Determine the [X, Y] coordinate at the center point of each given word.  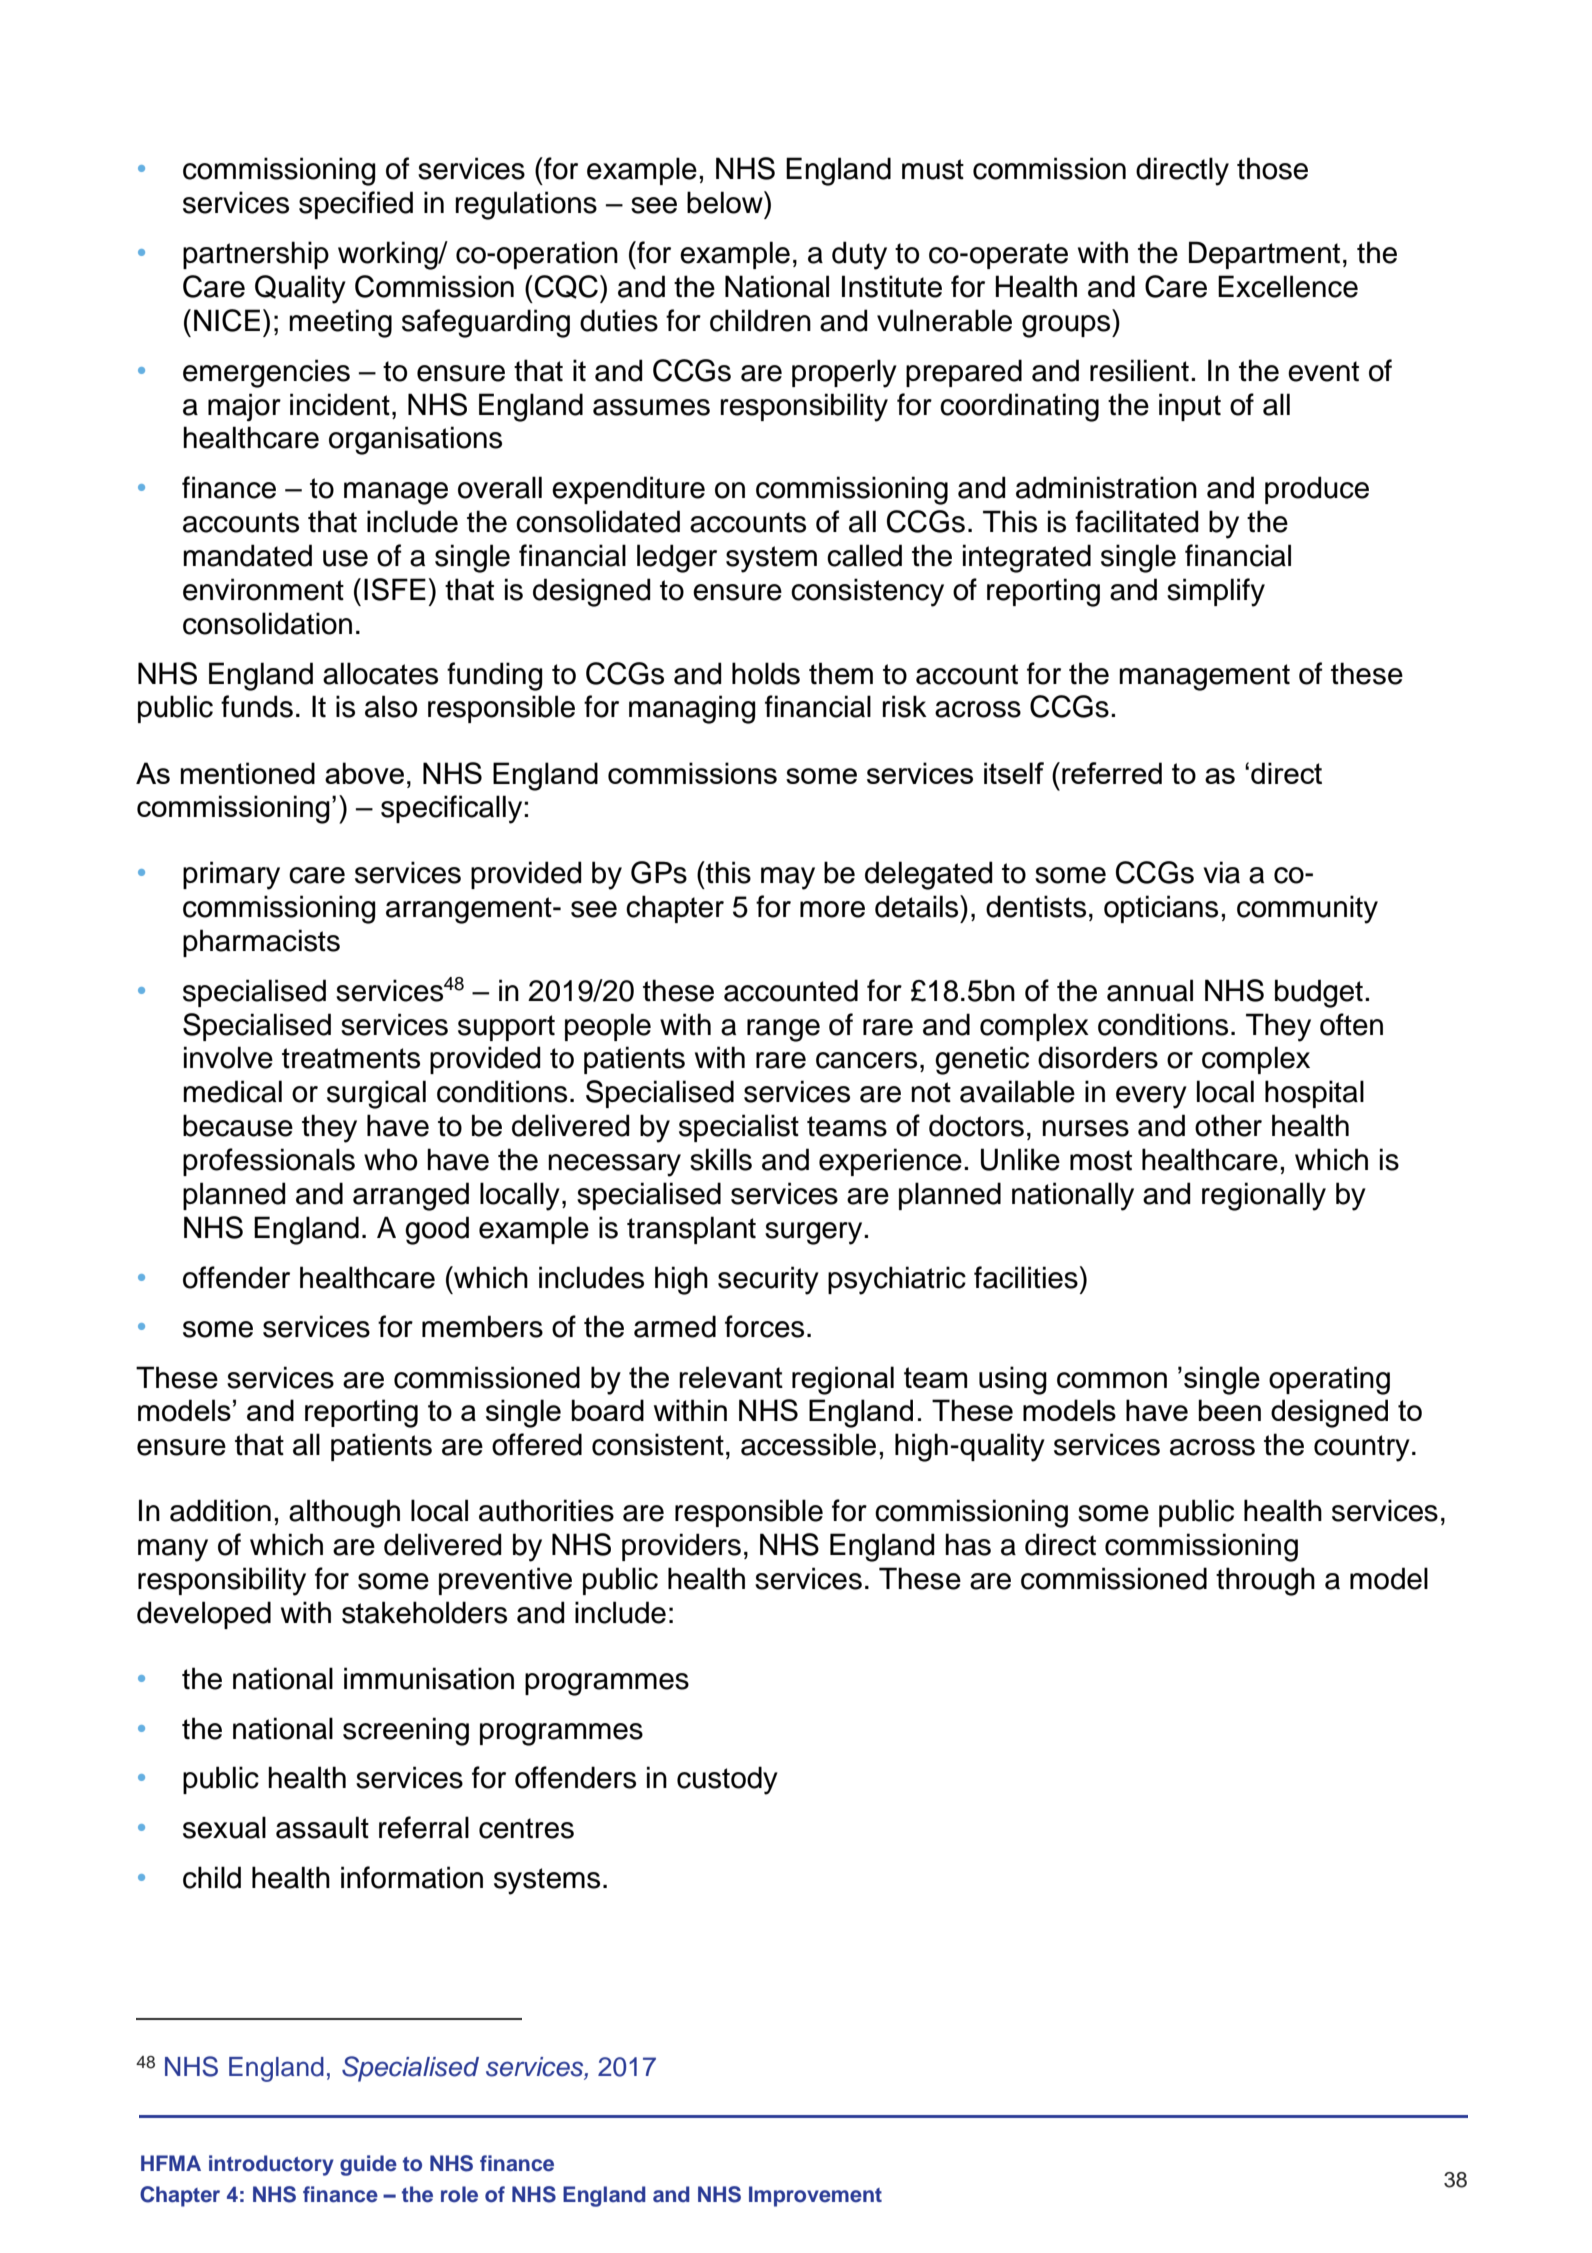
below [726, 202]
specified [356, 205]
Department [1264, 255]
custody [727, 1780]
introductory [271, 2165]
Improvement [815, 2196]
